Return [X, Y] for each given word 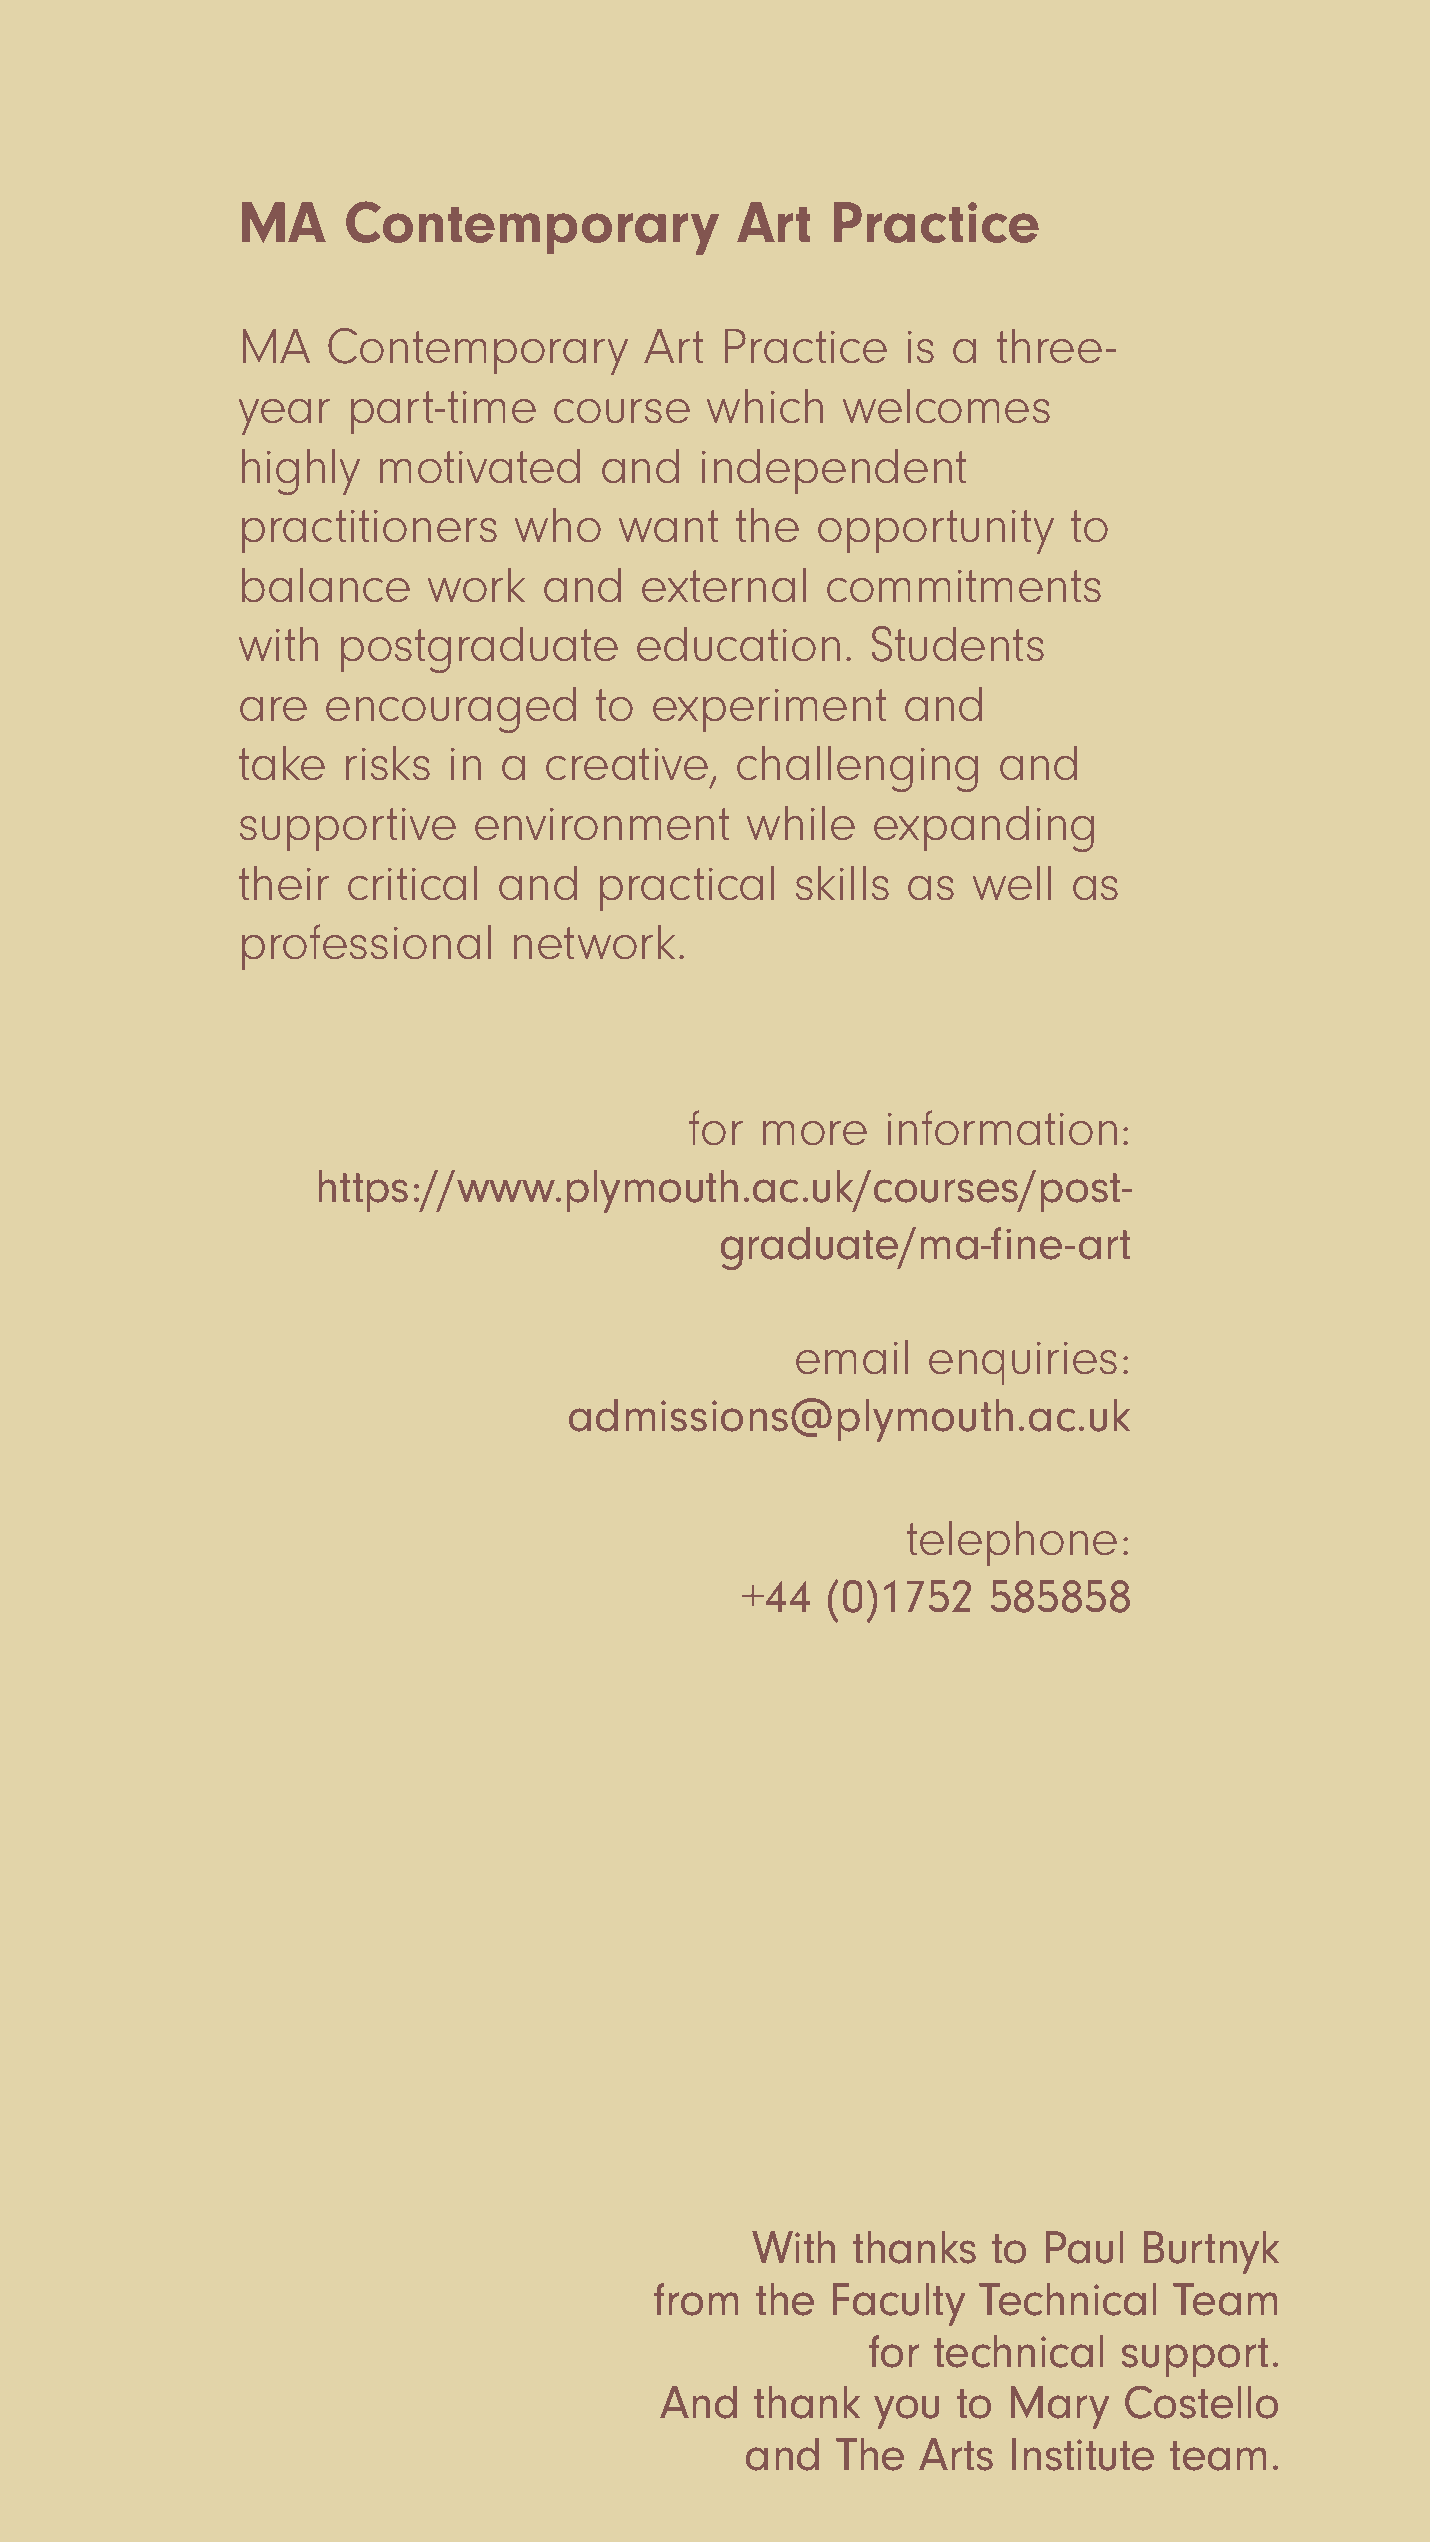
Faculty [899, 2304]
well [1012, 882]
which [765, 405]
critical [412, 882]
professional [366, 947]
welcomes [946, 405]
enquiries [1023, 1363]
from [696, 2299]
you [906, 2412]
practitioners [369, 531]
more [815, 1133]
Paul [1084, 2247]
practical [687, 888]
